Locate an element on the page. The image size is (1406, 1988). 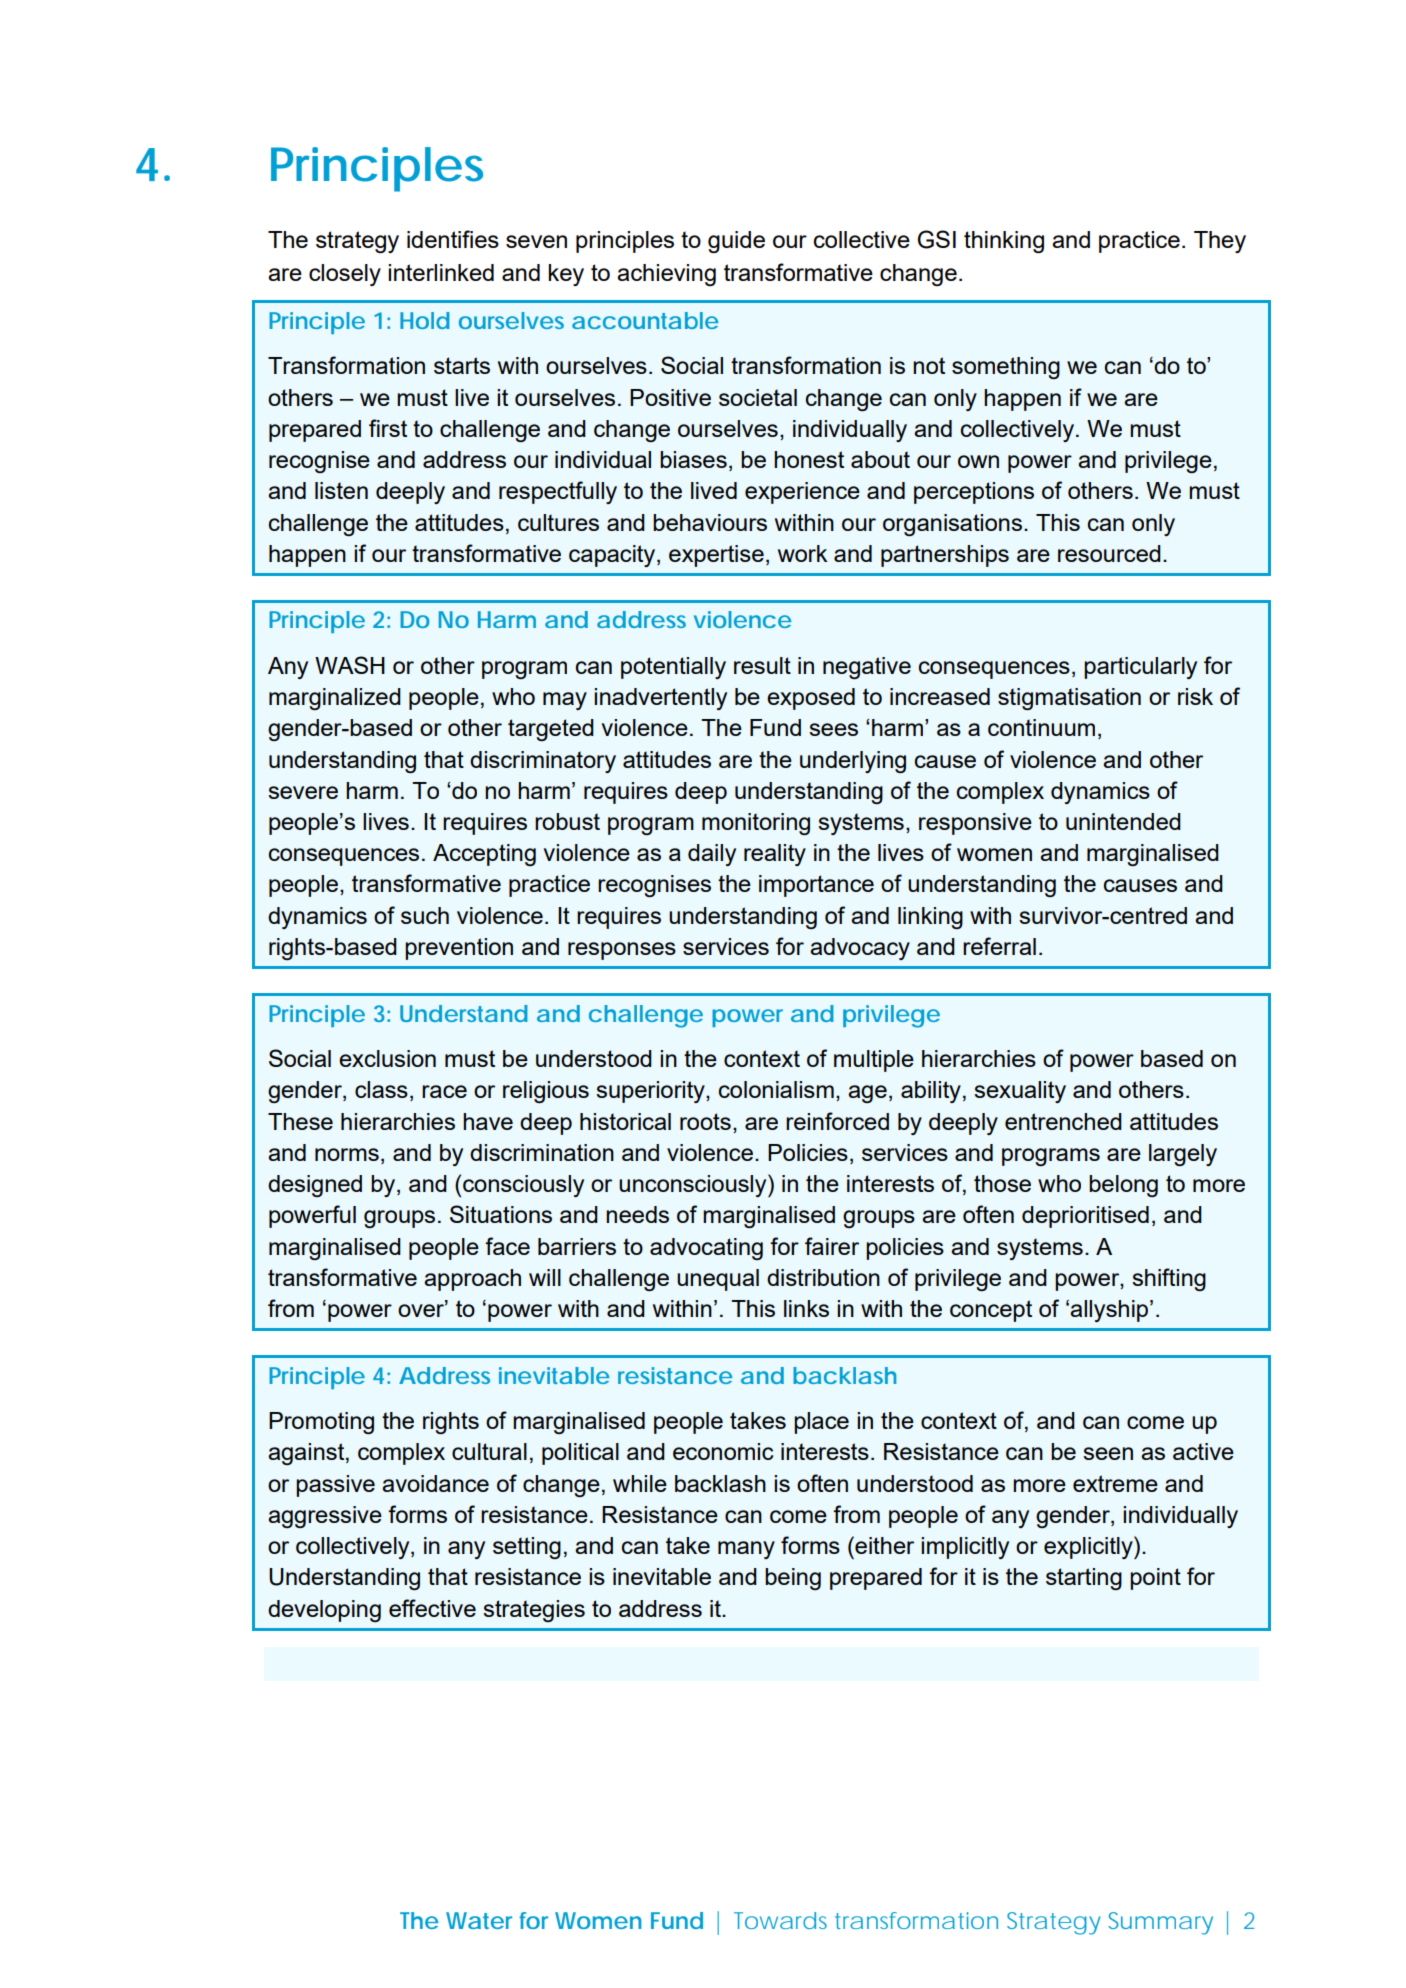
thinking is located at coordinates (1004, 242).
